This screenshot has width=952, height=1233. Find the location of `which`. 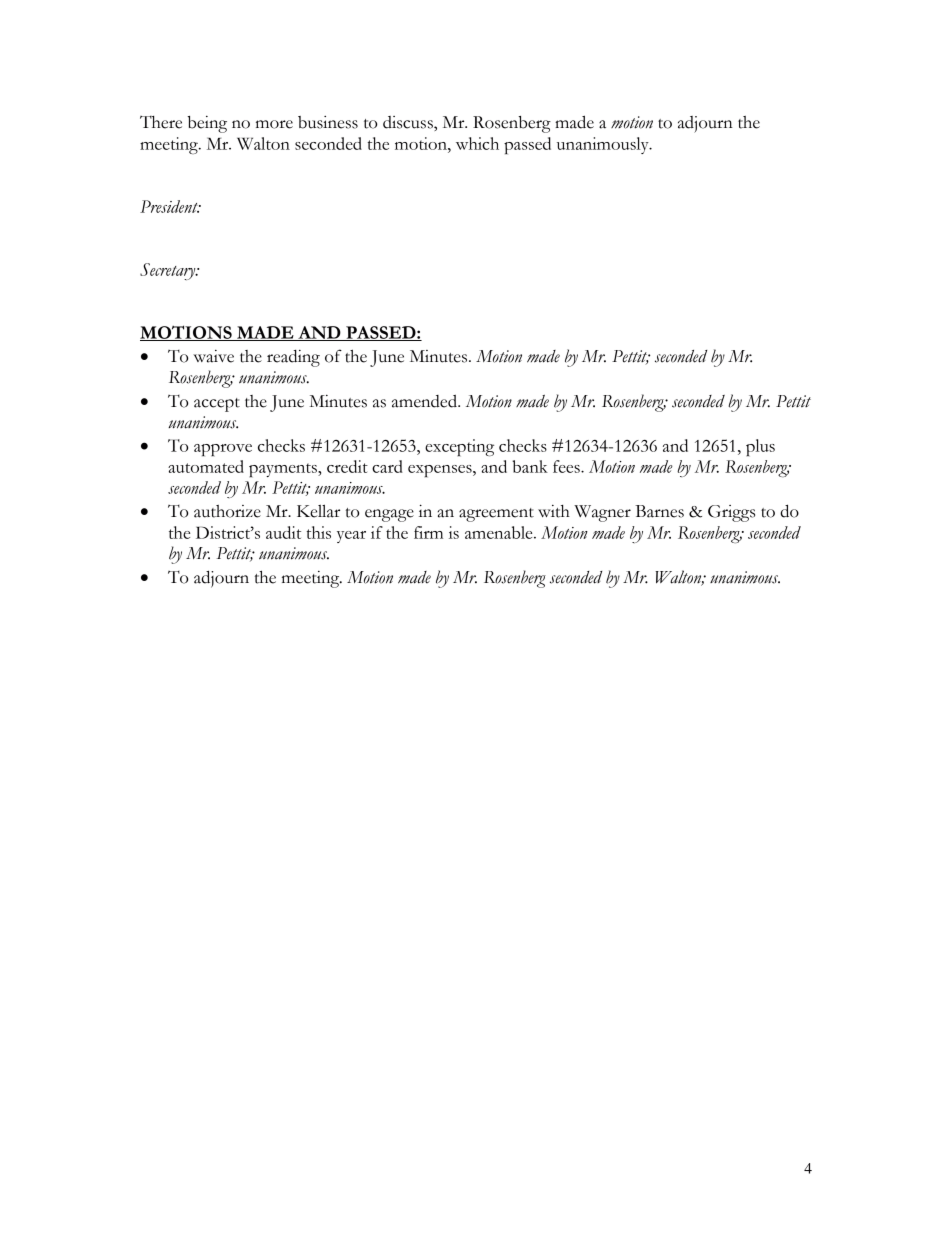

which is located at coordinates (477, 143).
